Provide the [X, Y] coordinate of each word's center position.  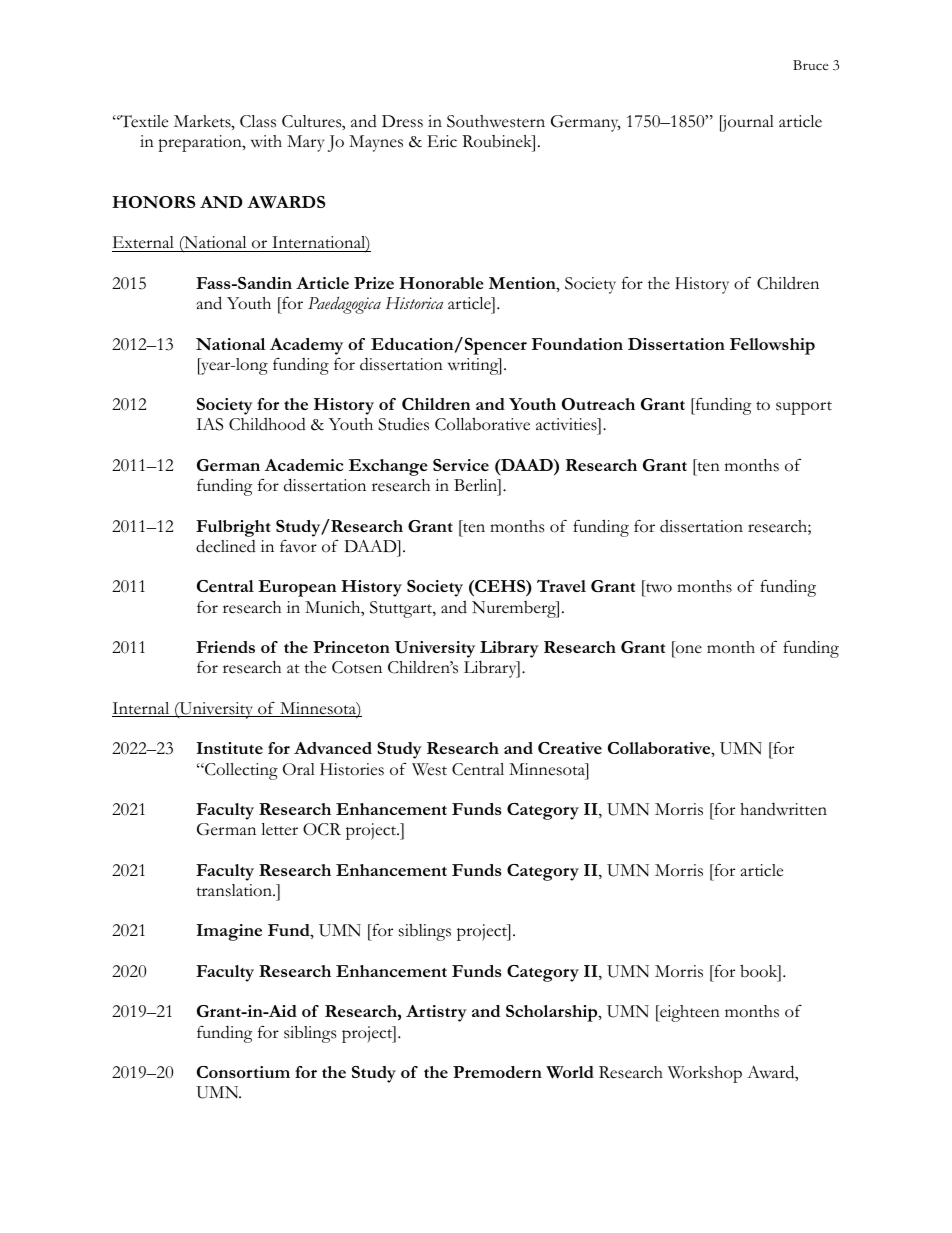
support [804, 408]
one [689, 649]
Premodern [497, 1072]
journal [747, 123]
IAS [209, 424]
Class [258, 121]
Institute [230, 748]
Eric [442, 141]
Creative [570, 748]
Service [461, 465]
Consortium [243, 1072]
